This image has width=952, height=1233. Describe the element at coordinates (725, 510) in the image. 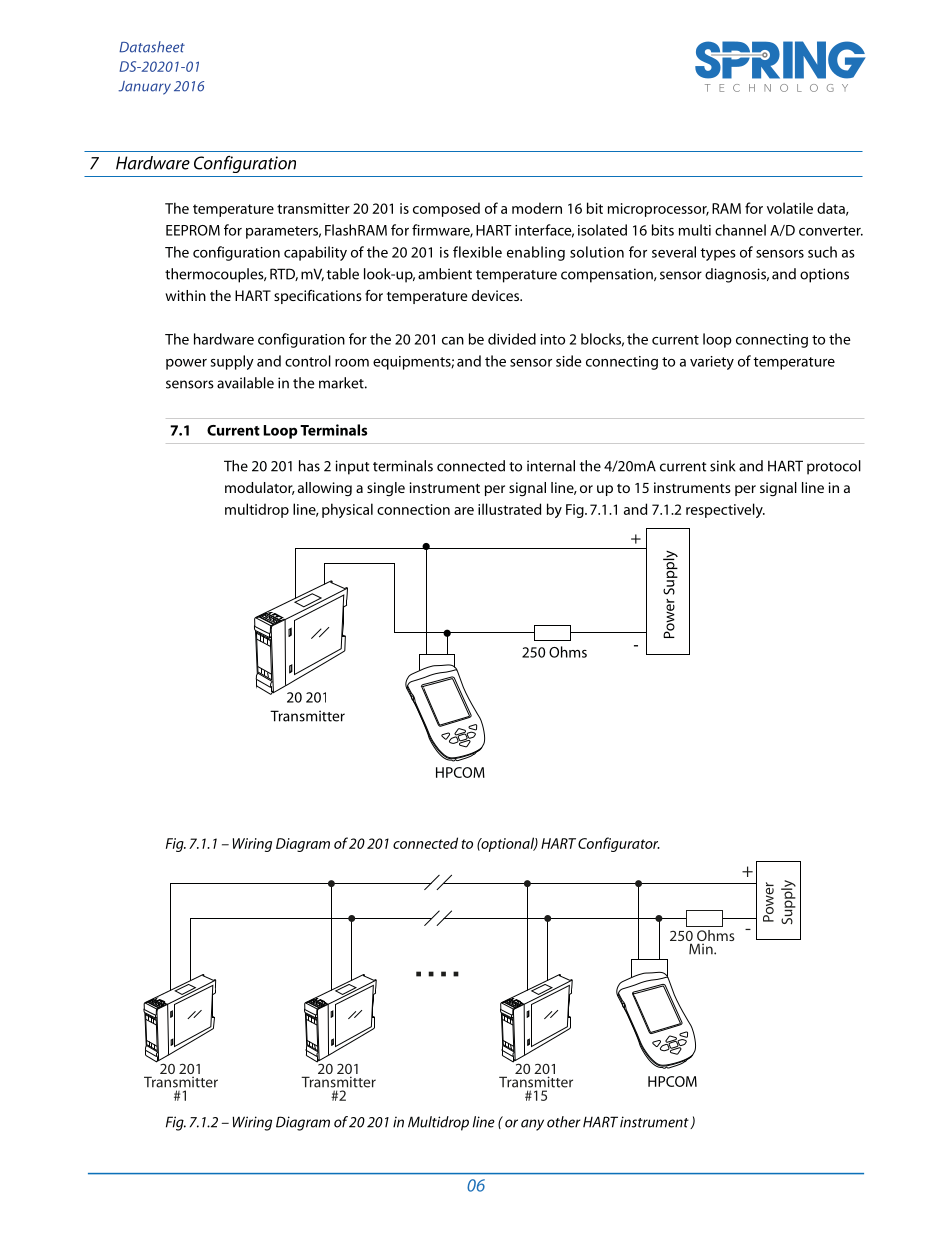

I see `respectively` at that location.
